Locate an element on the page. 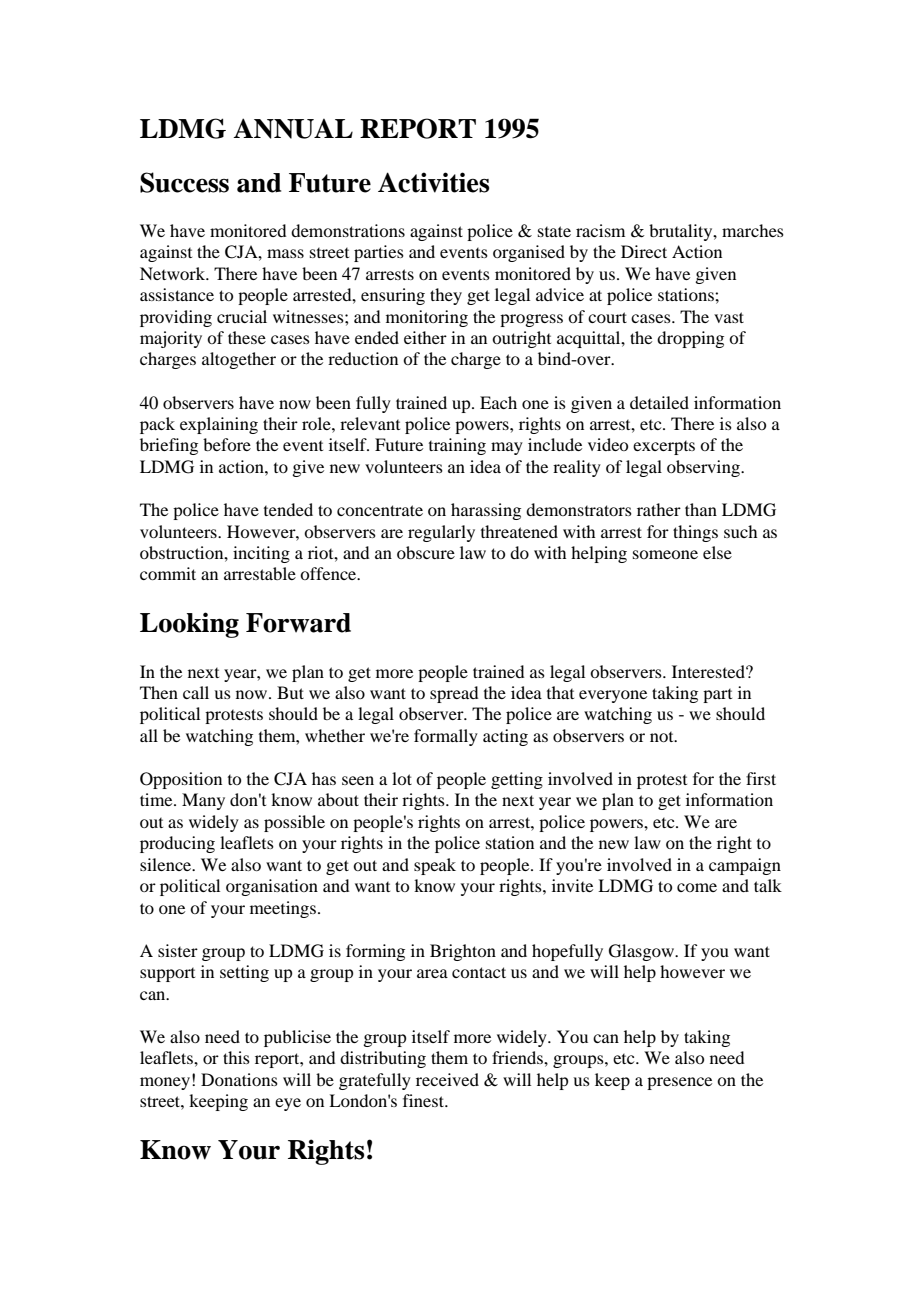  Activities is located at coordinates (433, 182).
